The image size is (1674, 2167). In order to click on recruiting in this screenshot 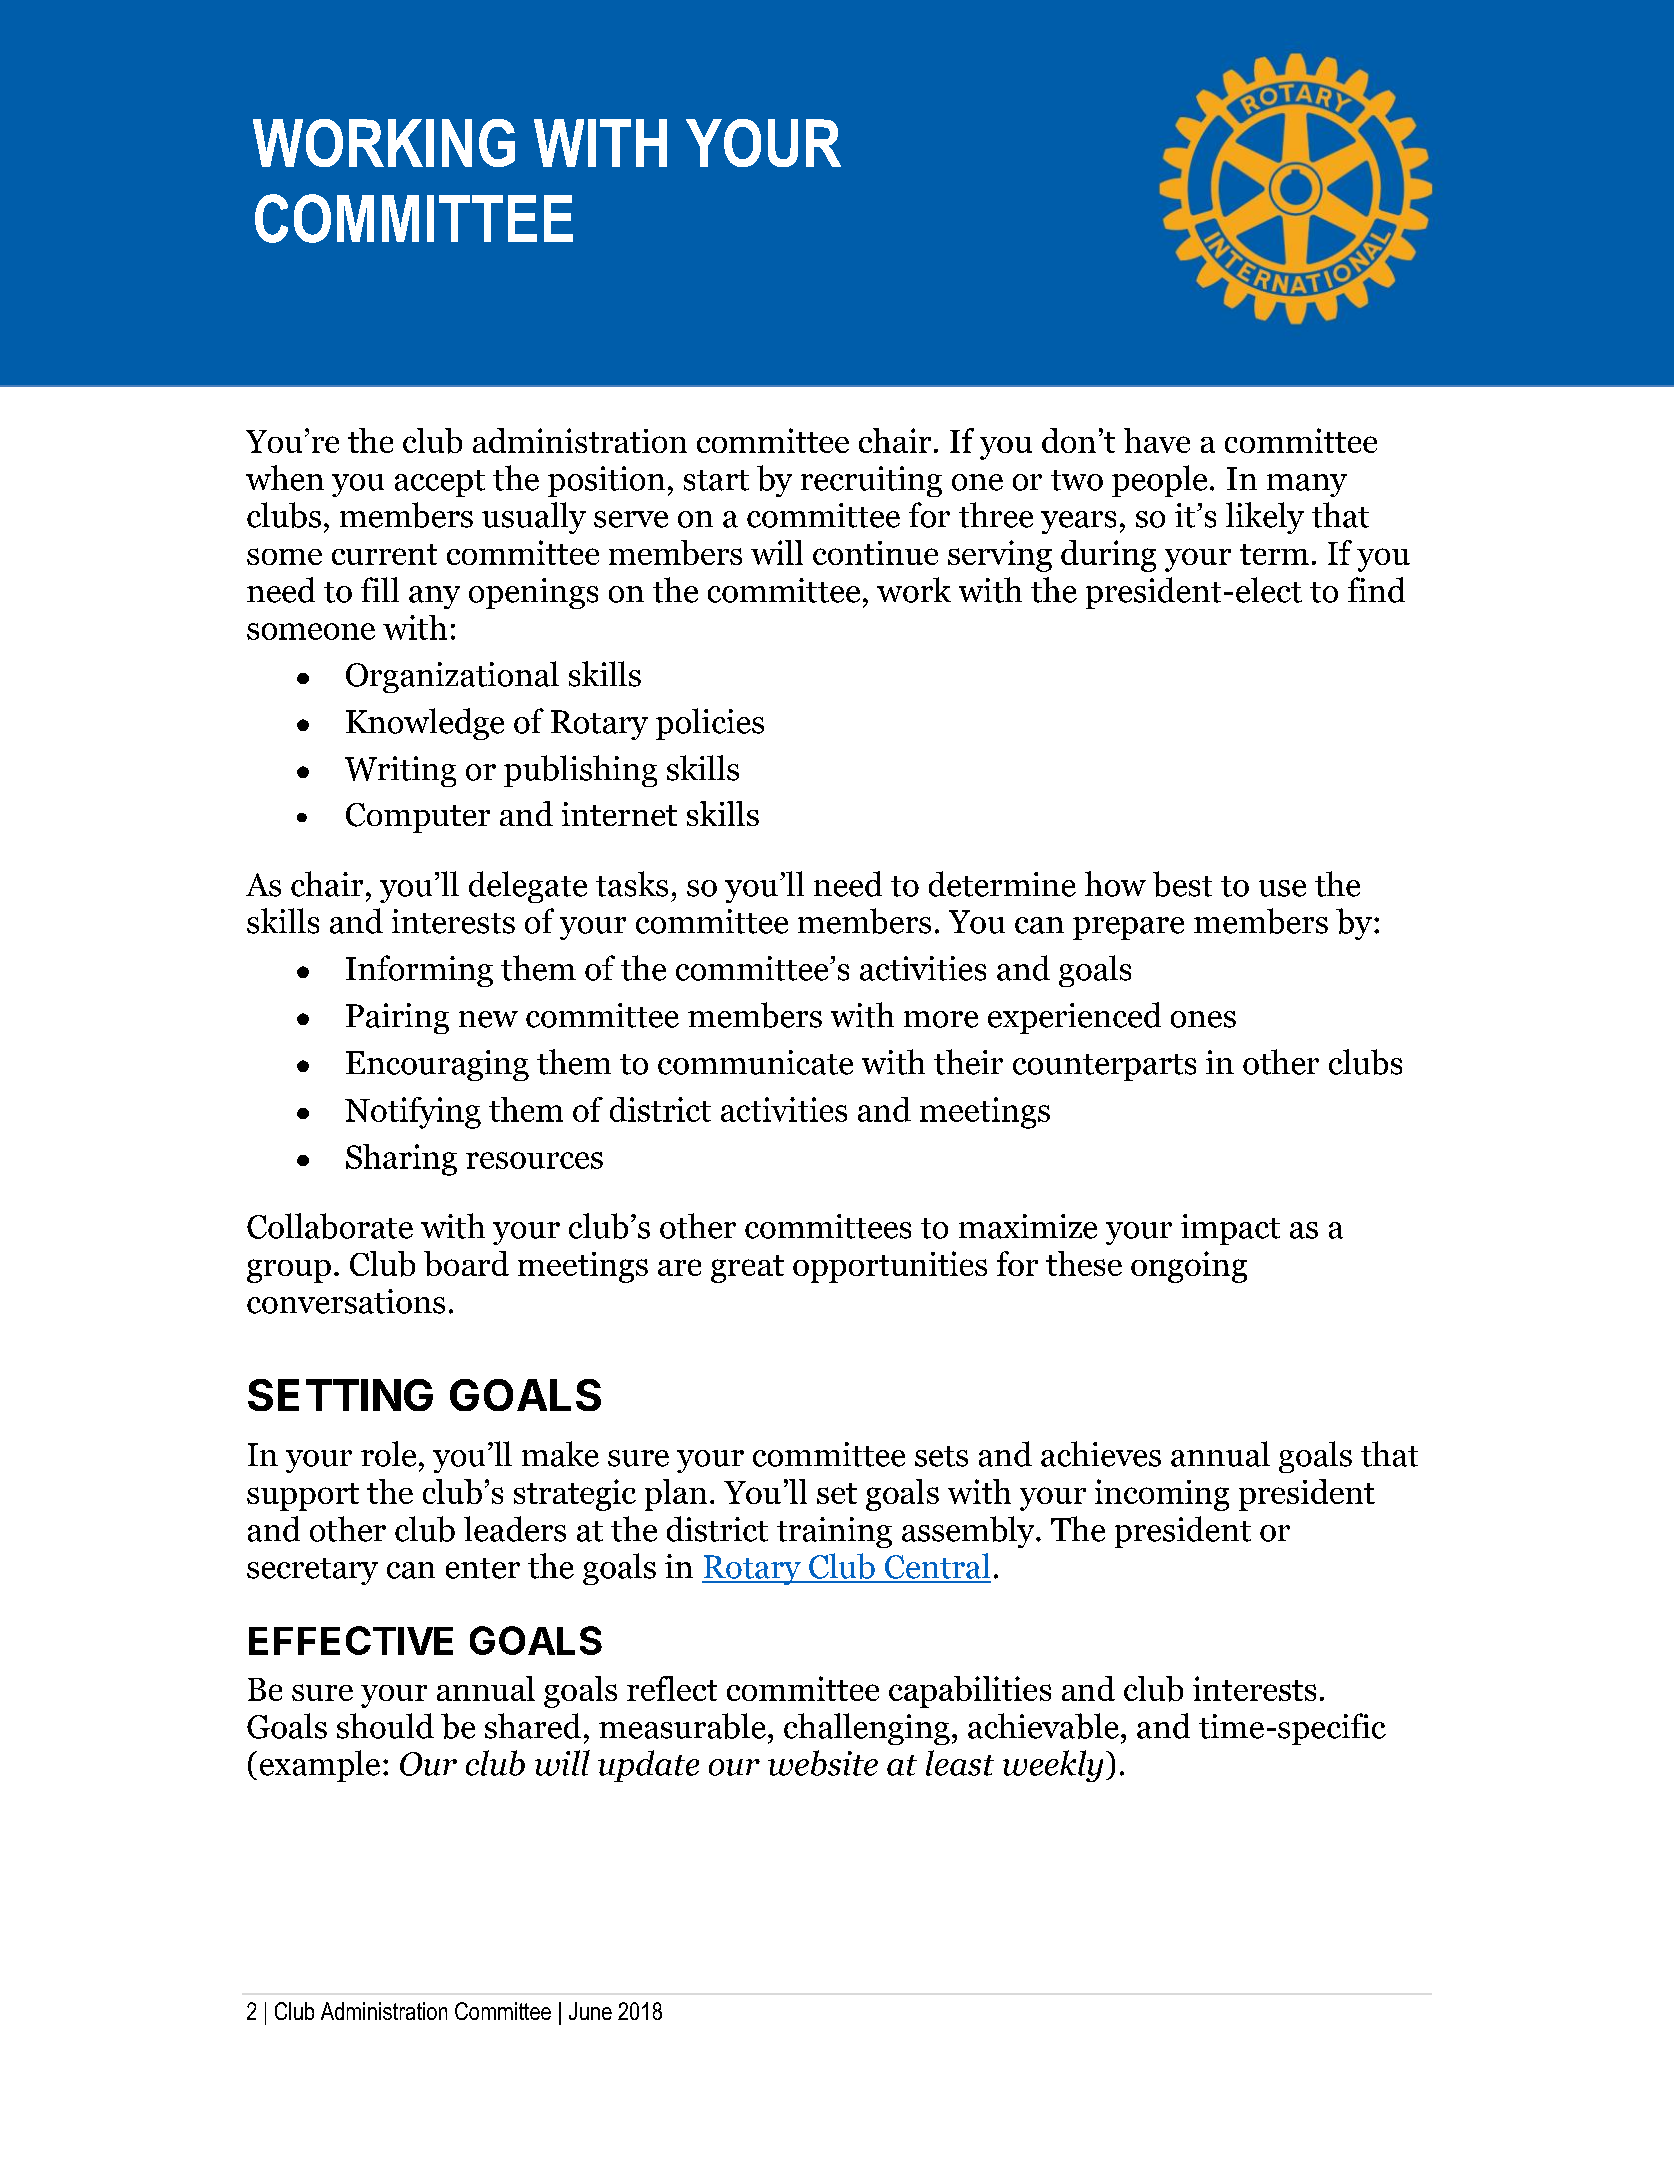, I will do `click(871, 481)`.
